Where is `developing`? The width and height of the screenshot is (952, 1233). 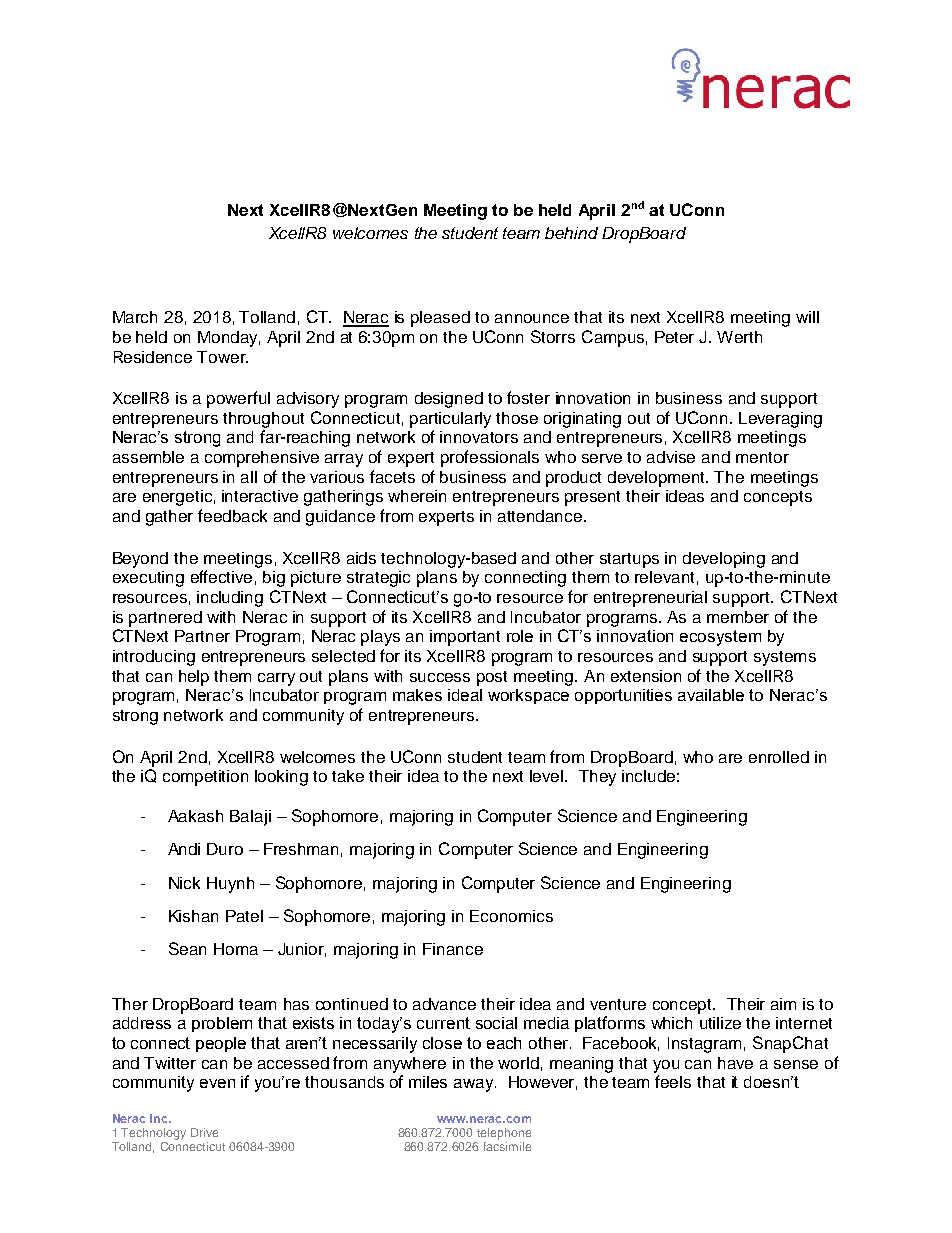
developing is located at coordinates (724, 560).
